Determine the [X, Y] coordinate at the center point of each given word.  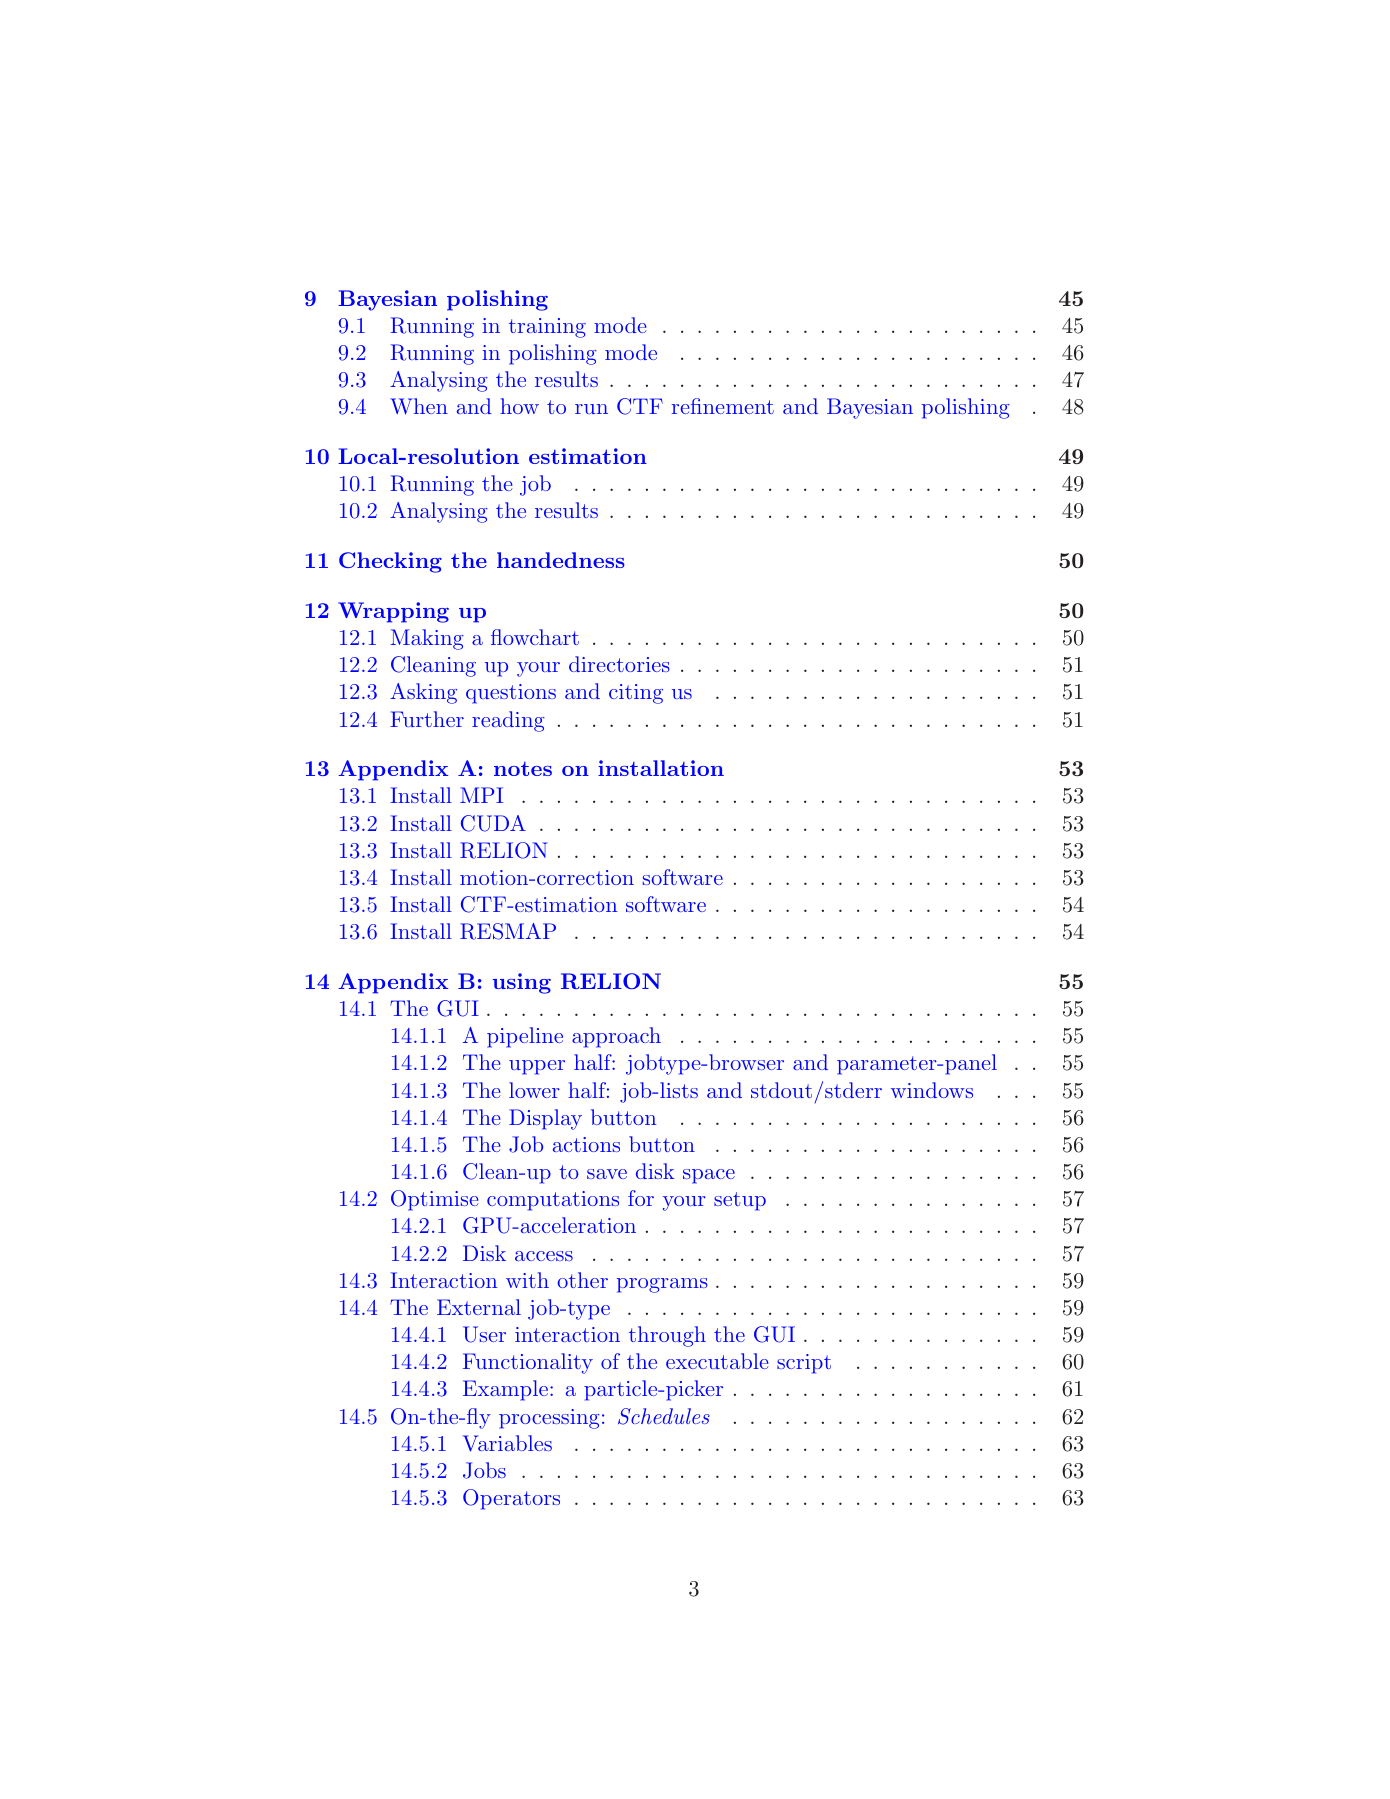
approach [616, 1037]
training [547, 328]
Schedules [664, 1416]
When [419, 406]
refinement [723, 406]
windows [932, 1090]
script [804, 1364]
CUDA [493, 823]
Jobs [484, 1470]
